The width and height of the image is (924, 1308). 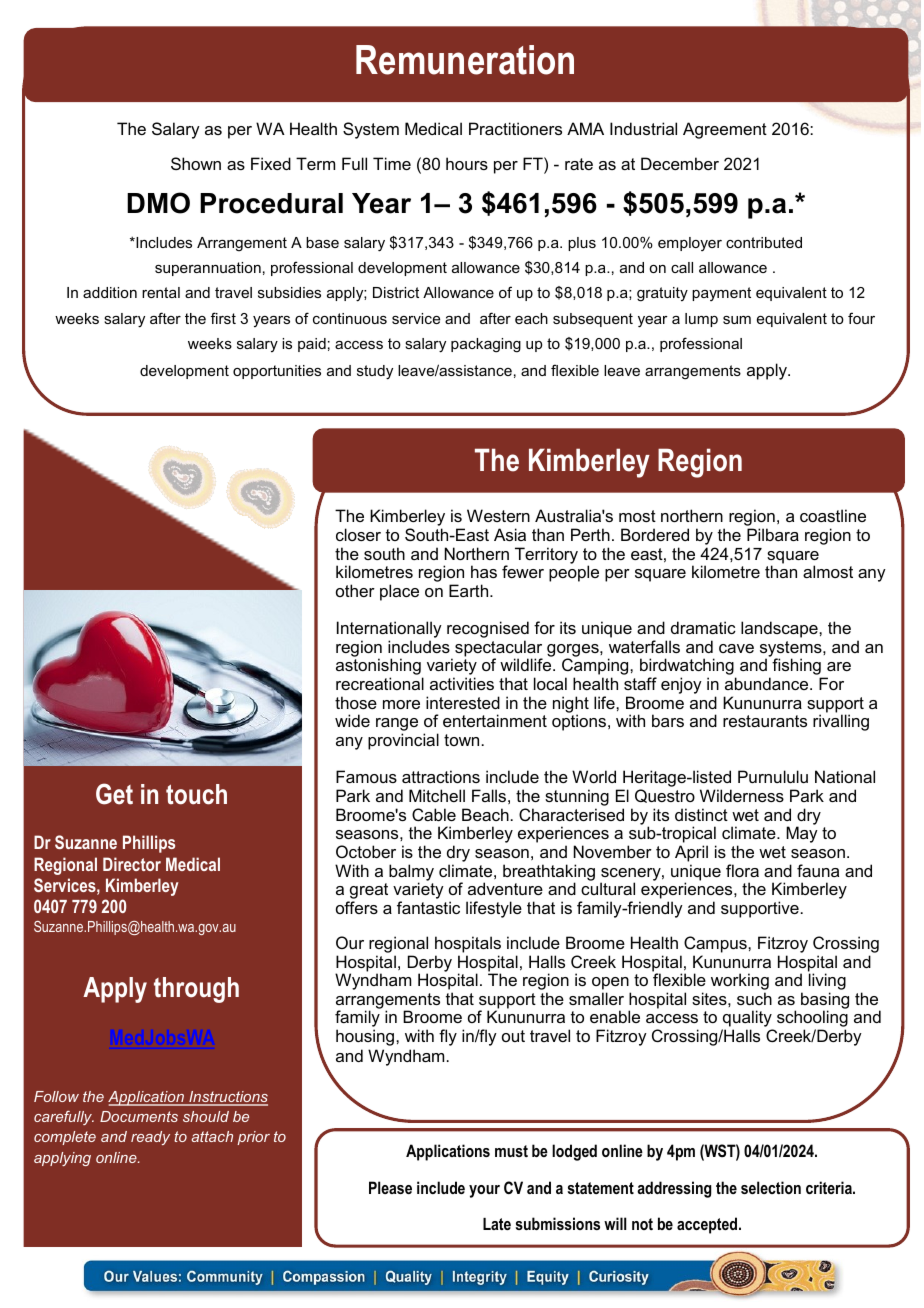 I want to click on Remuneration, so click(x=465, y=60).
